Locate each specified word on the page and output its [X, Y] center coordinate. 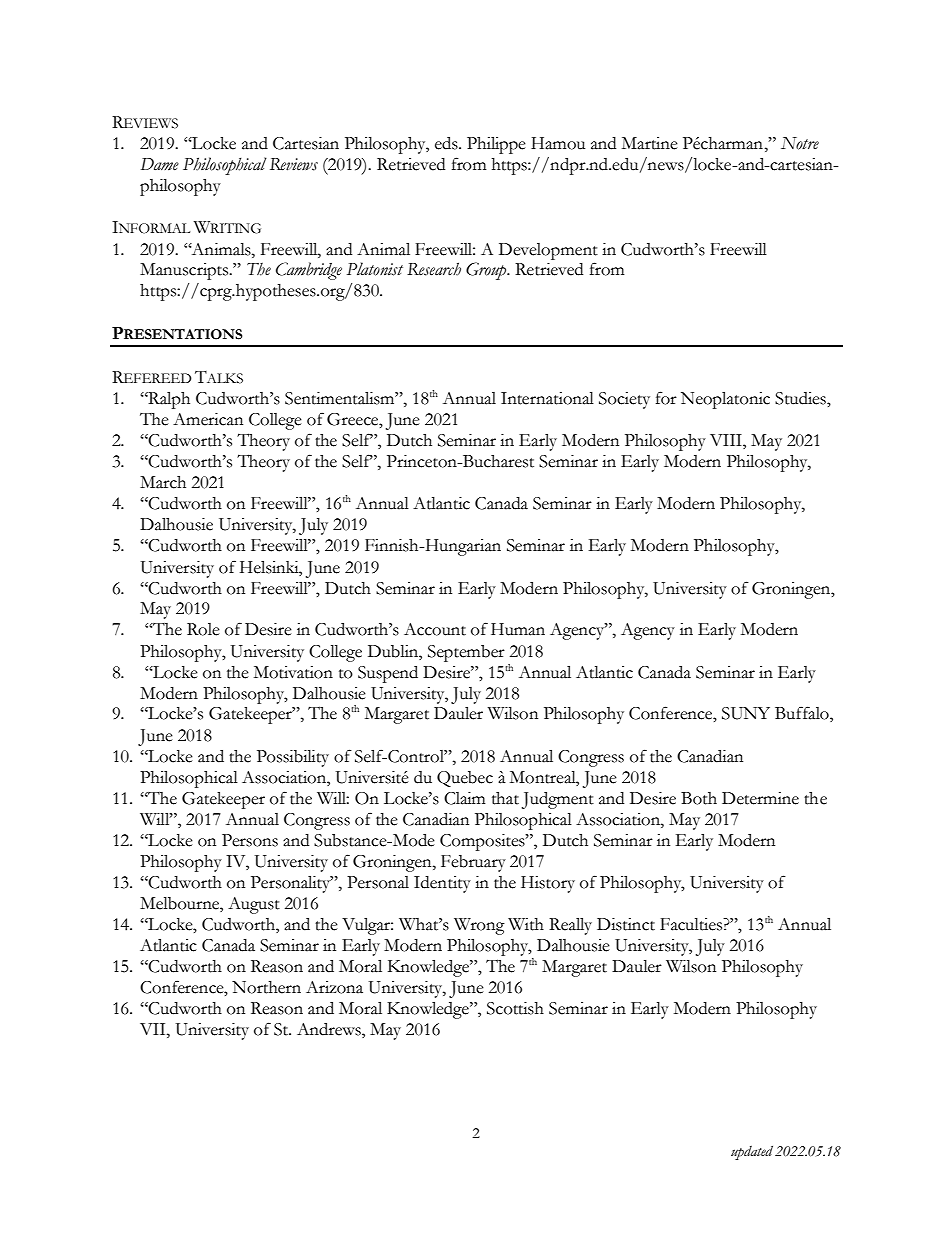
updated [752, 1153]
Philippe [496, 145]
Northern [266, 987]
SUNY [746, 713]
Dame [160, 164]
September [466, 653]
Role [203, 629]
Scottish [515, 1008]
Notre [800, 143]
